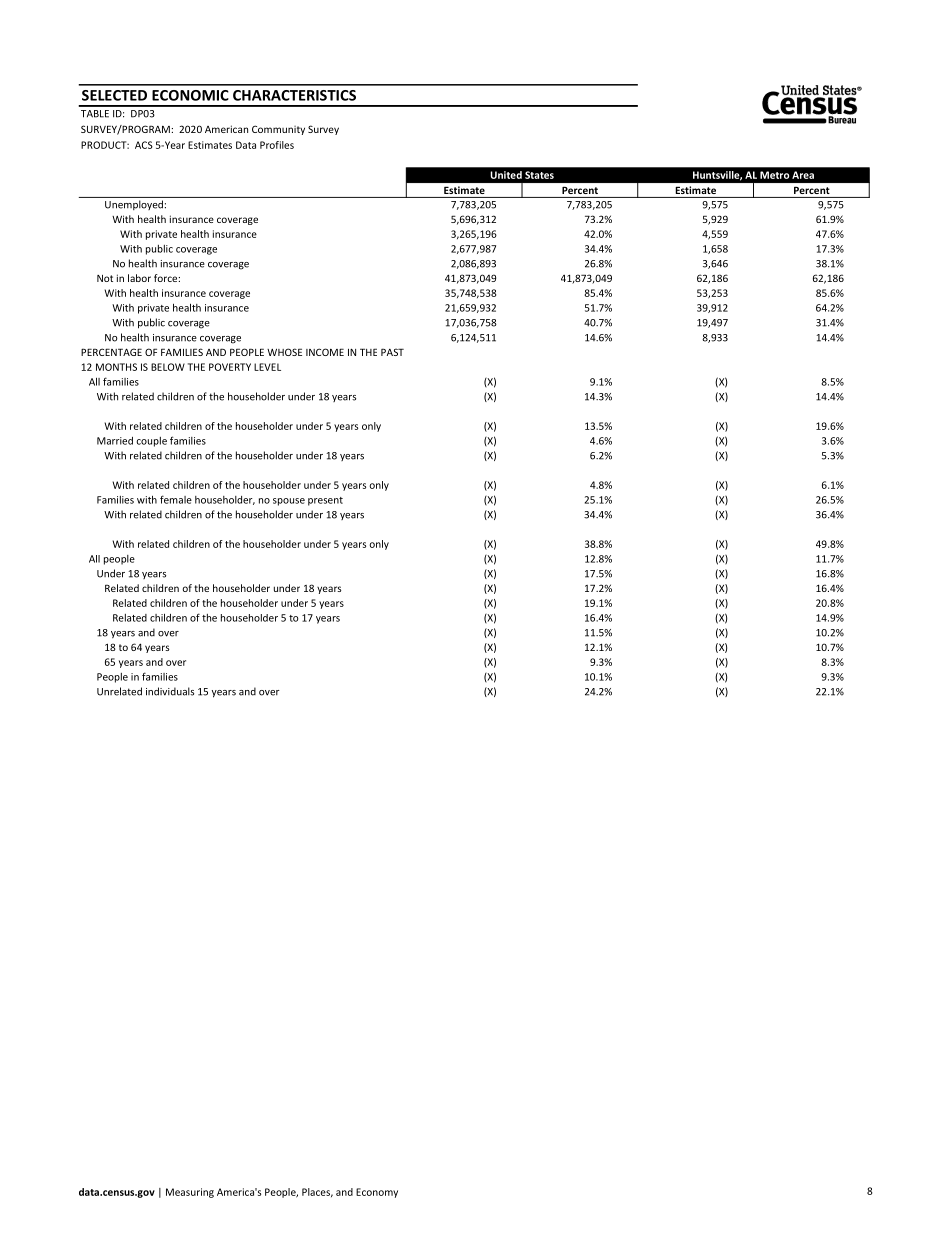 This document has width=952, height=1233. I want to click on ACS, so click(144, 145).
